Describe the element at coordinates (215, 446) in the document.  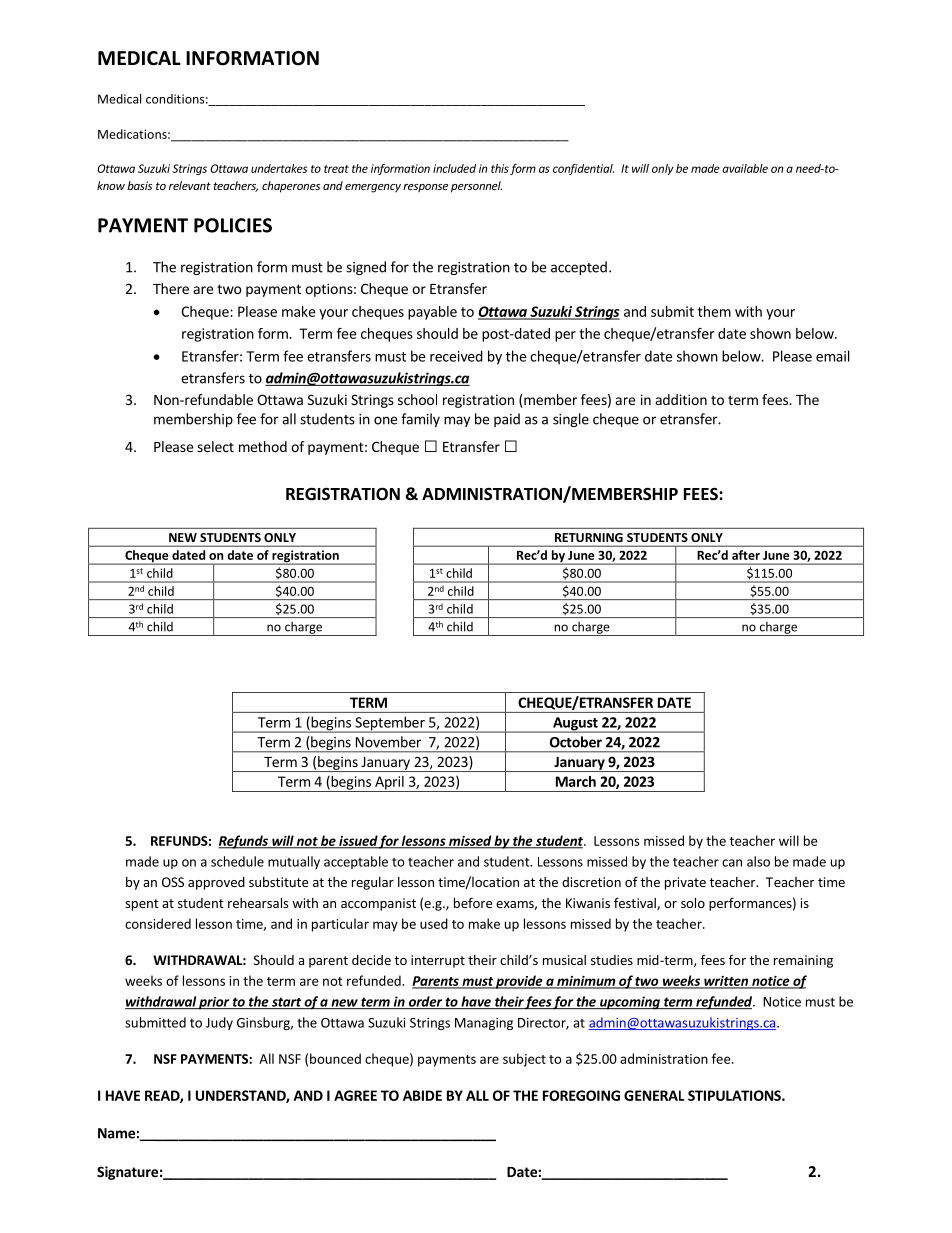
I see `select` at that location.
